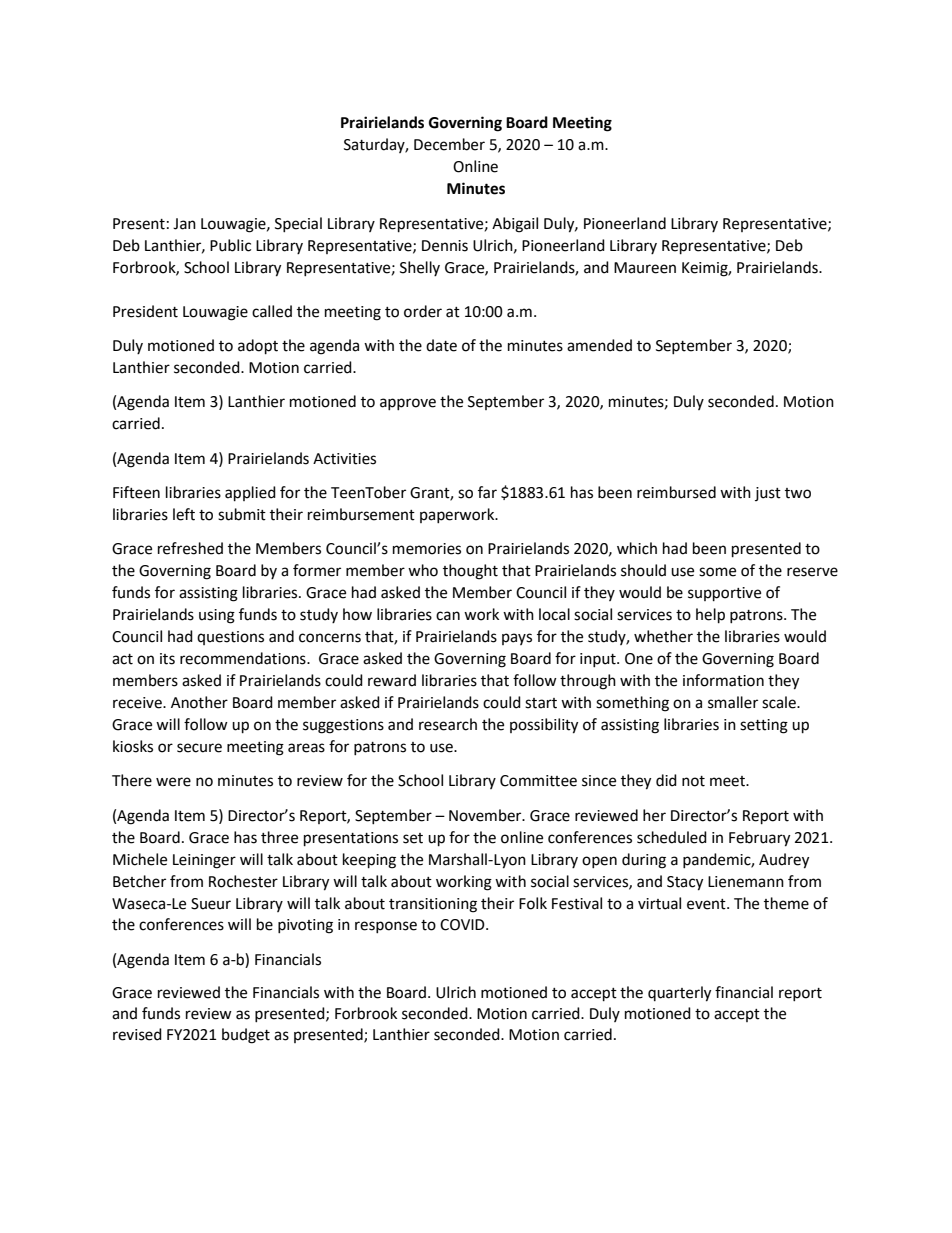 Image resolution: width=952 pixels, height=1233 pixels. Describe the element at coordinates (724, 594) in the page. I see `supportive` at that location.
